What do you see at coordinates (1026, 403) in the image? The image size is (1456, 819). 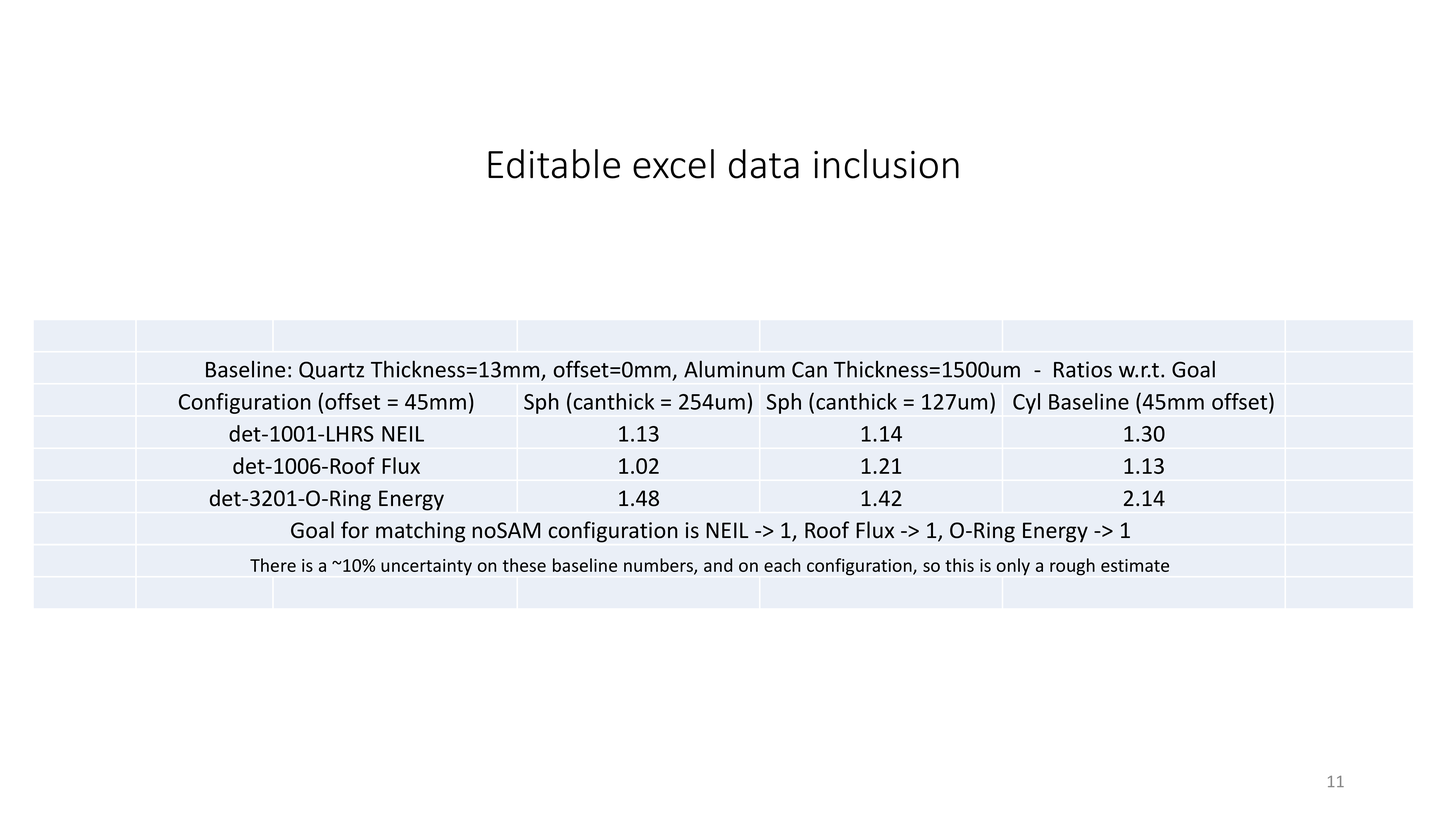 I see `Cyl` at bounding box center [1026, 403].
